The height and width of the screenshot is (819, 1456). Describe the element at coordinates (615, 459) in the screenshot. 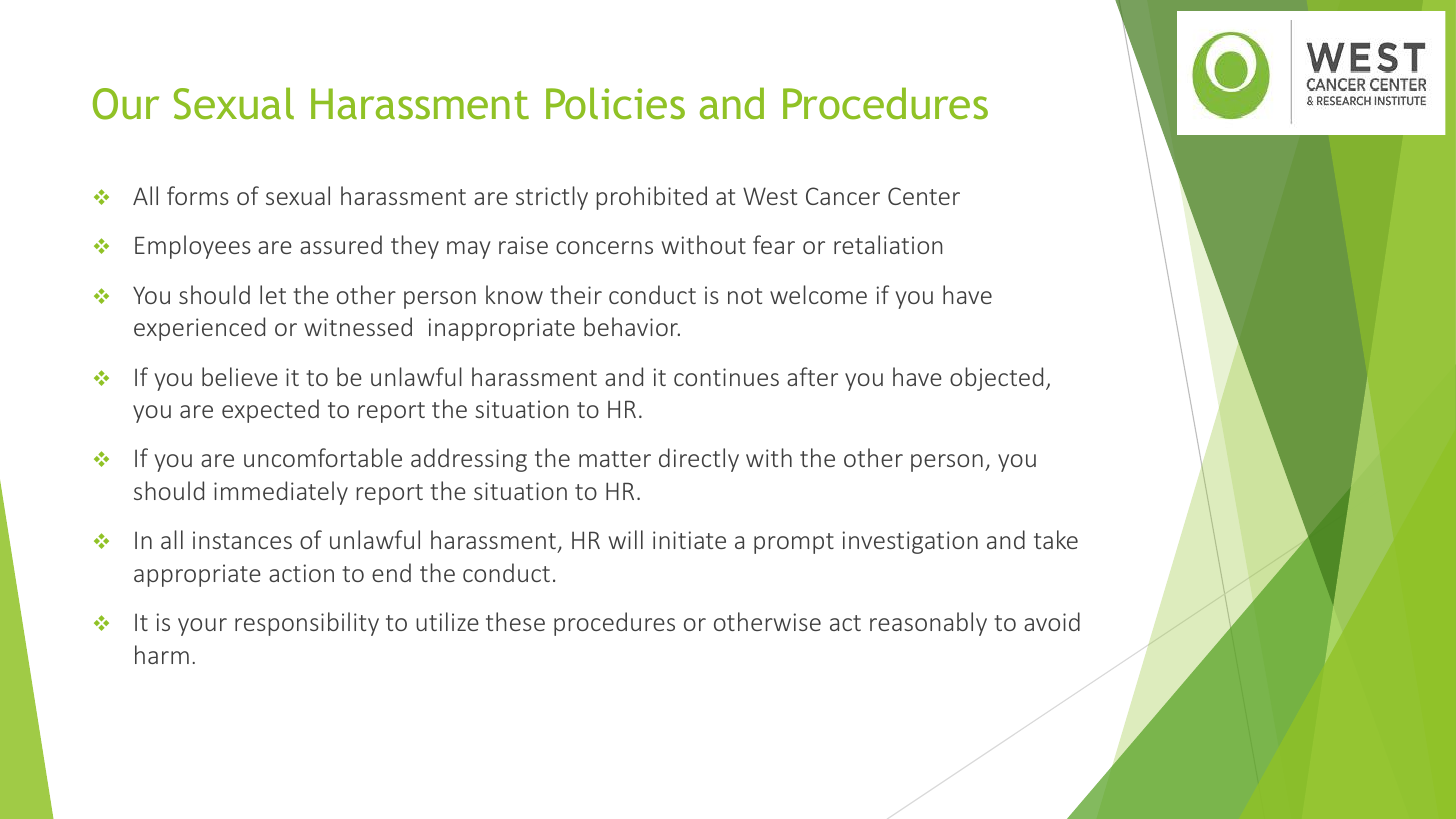

I see `matter` at that location.
